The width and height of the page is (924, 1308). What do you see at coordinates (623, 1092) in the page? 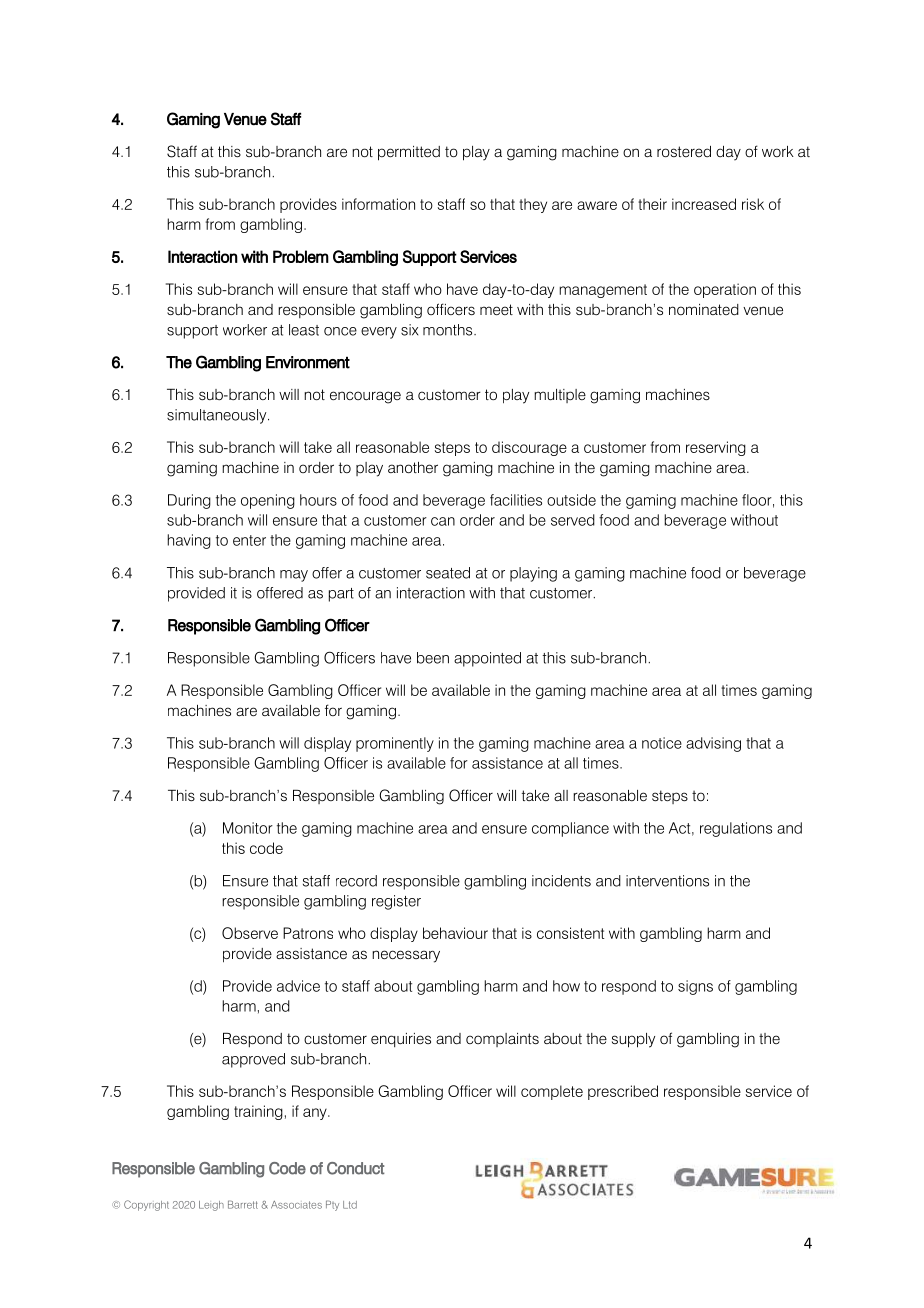
I see `prescribed` at bounding box center [623, 1092].
